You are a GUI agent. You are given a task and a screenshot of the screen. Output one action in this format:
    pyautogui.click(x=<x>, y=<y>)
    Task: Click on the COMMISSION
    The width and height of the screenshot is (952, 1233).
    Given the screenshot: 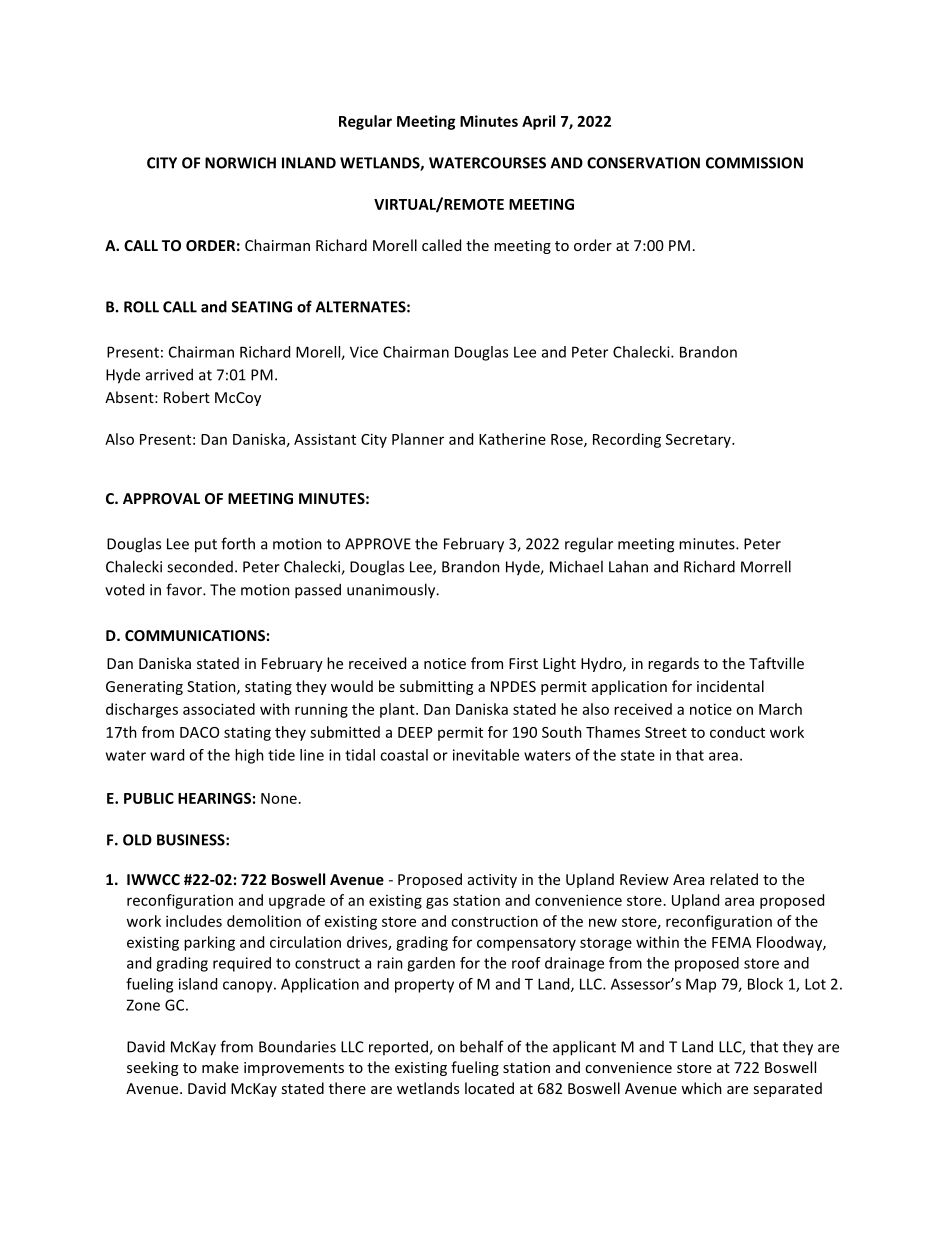 What is the action you would take?
    pyautogui.click(x=754, y=163)
